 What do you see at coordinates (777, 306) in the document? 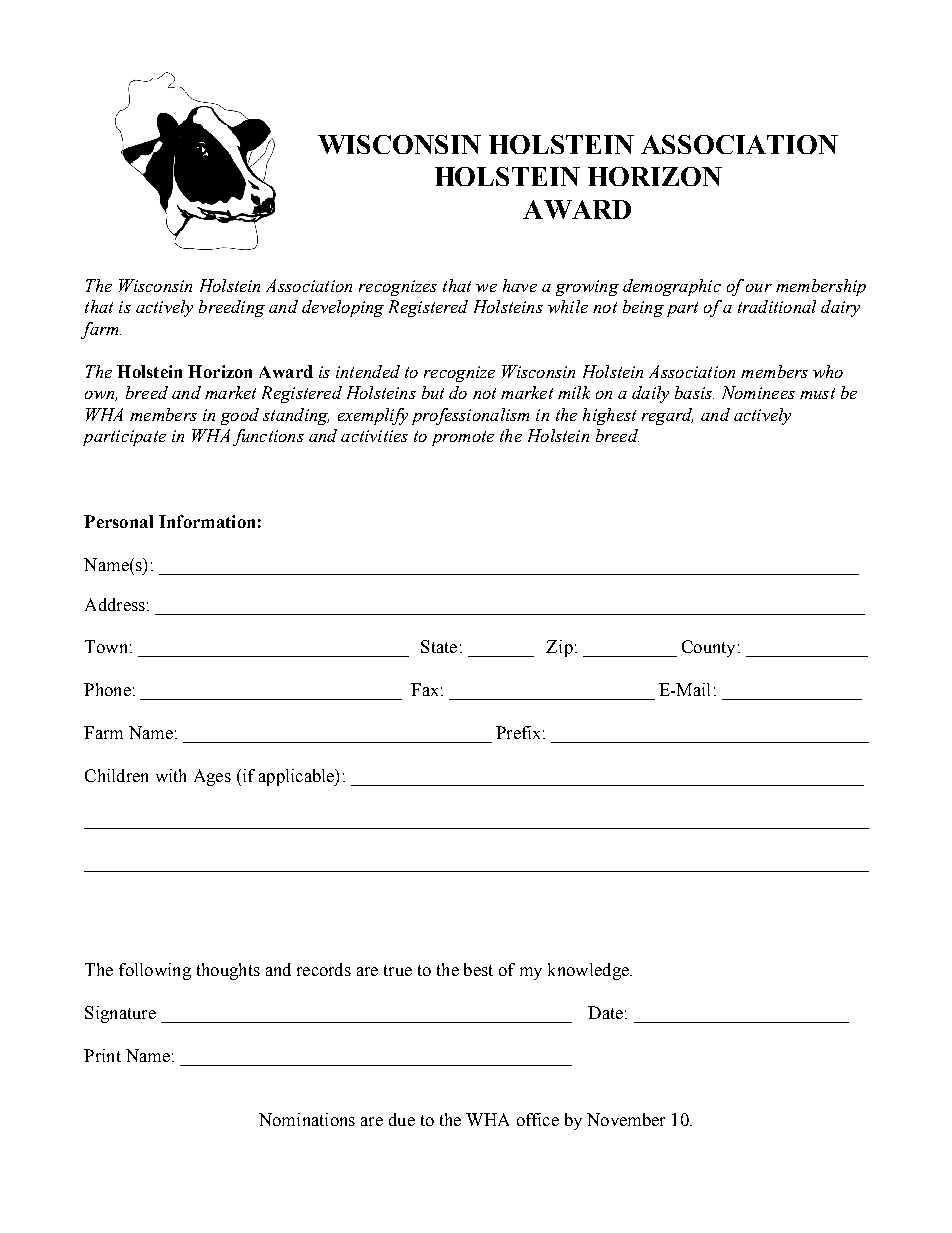
I see `traditional` at bounding box center [777, 306].
